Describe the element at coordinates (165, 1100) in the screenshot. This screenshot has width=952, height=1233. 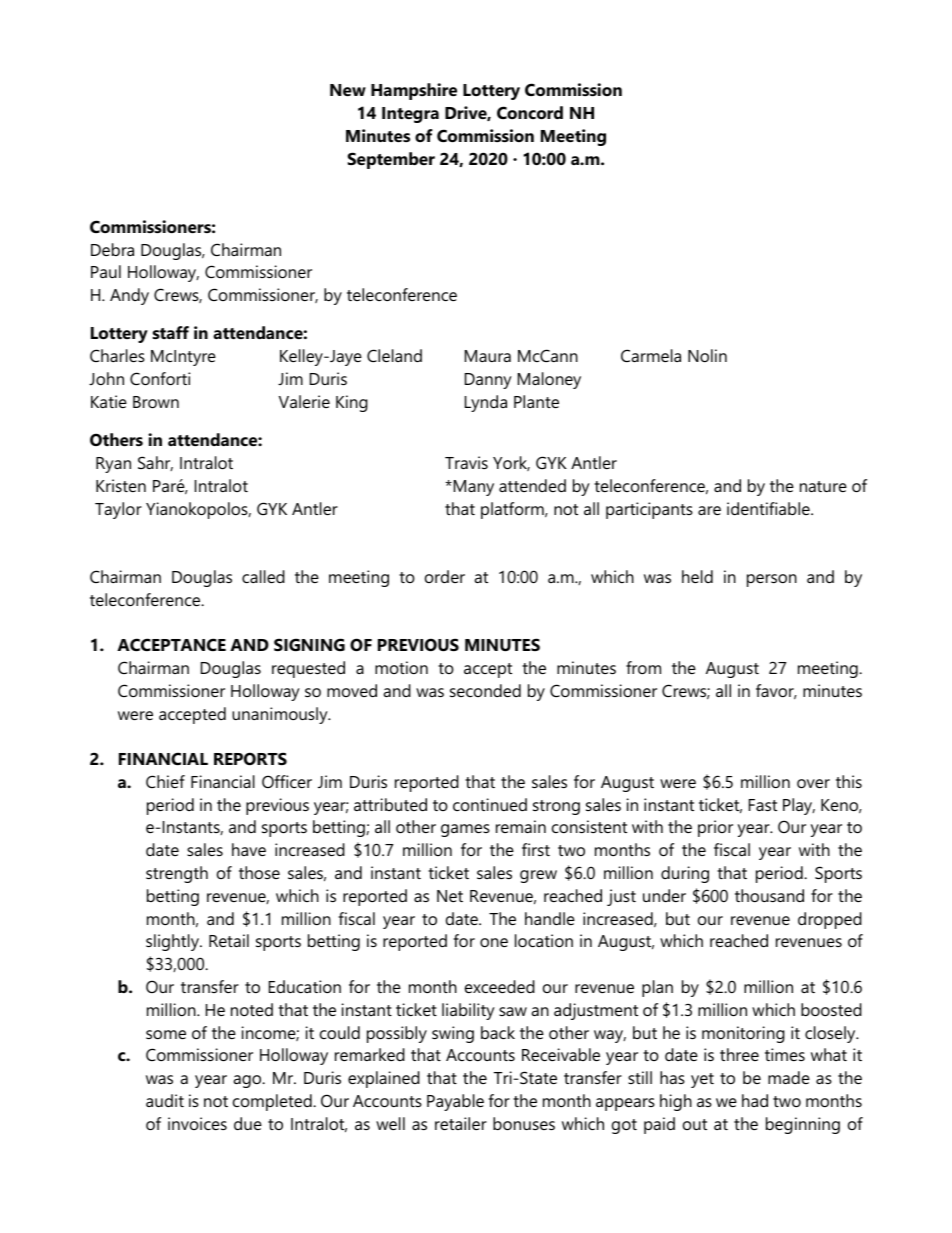
I see `audit` at that location.
